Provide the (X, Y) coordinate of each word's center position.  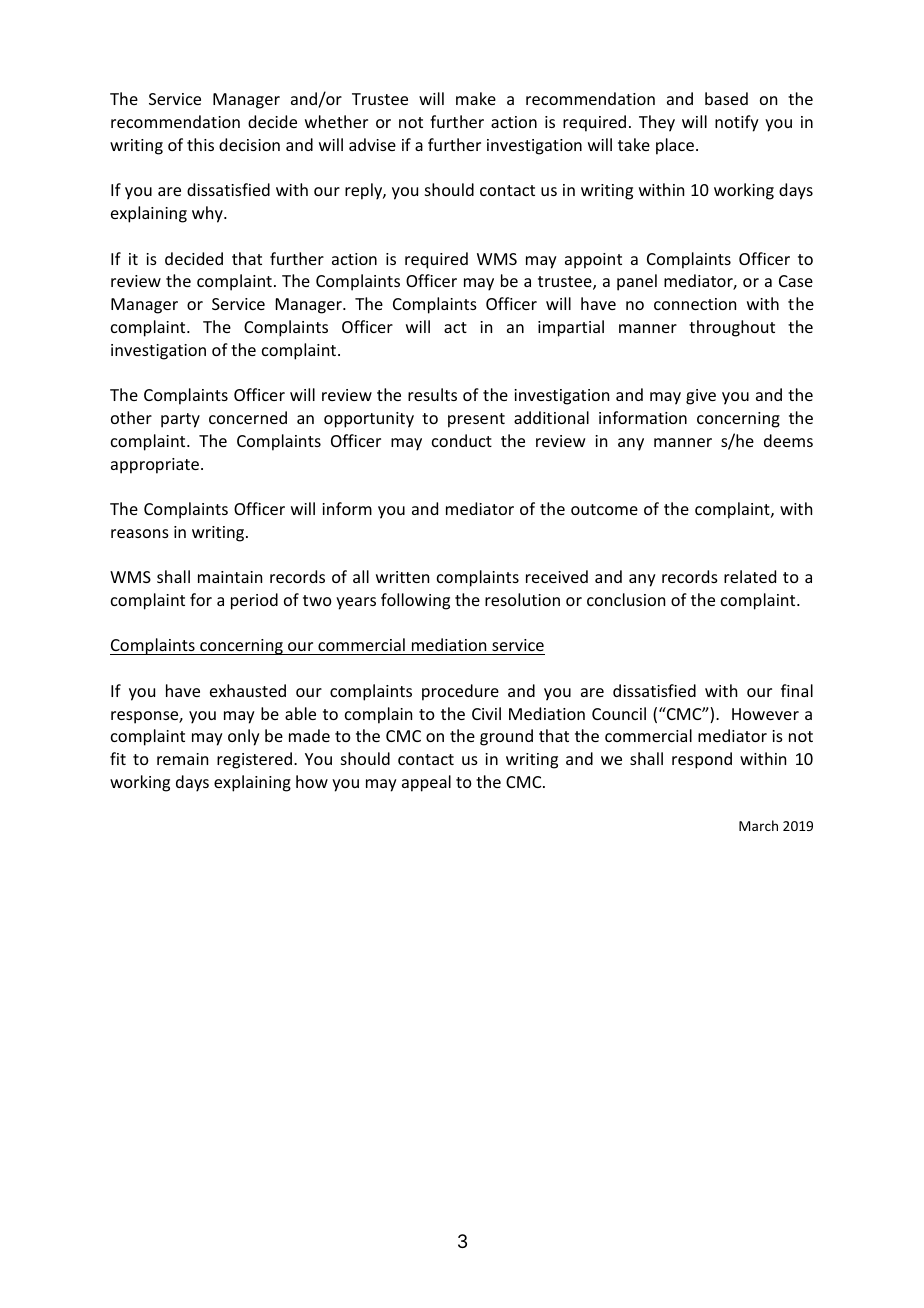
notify (737, 123)
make (476, 98)
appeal (426, 783)
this (200, 144)
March (758, 825)
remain (182, 759)
